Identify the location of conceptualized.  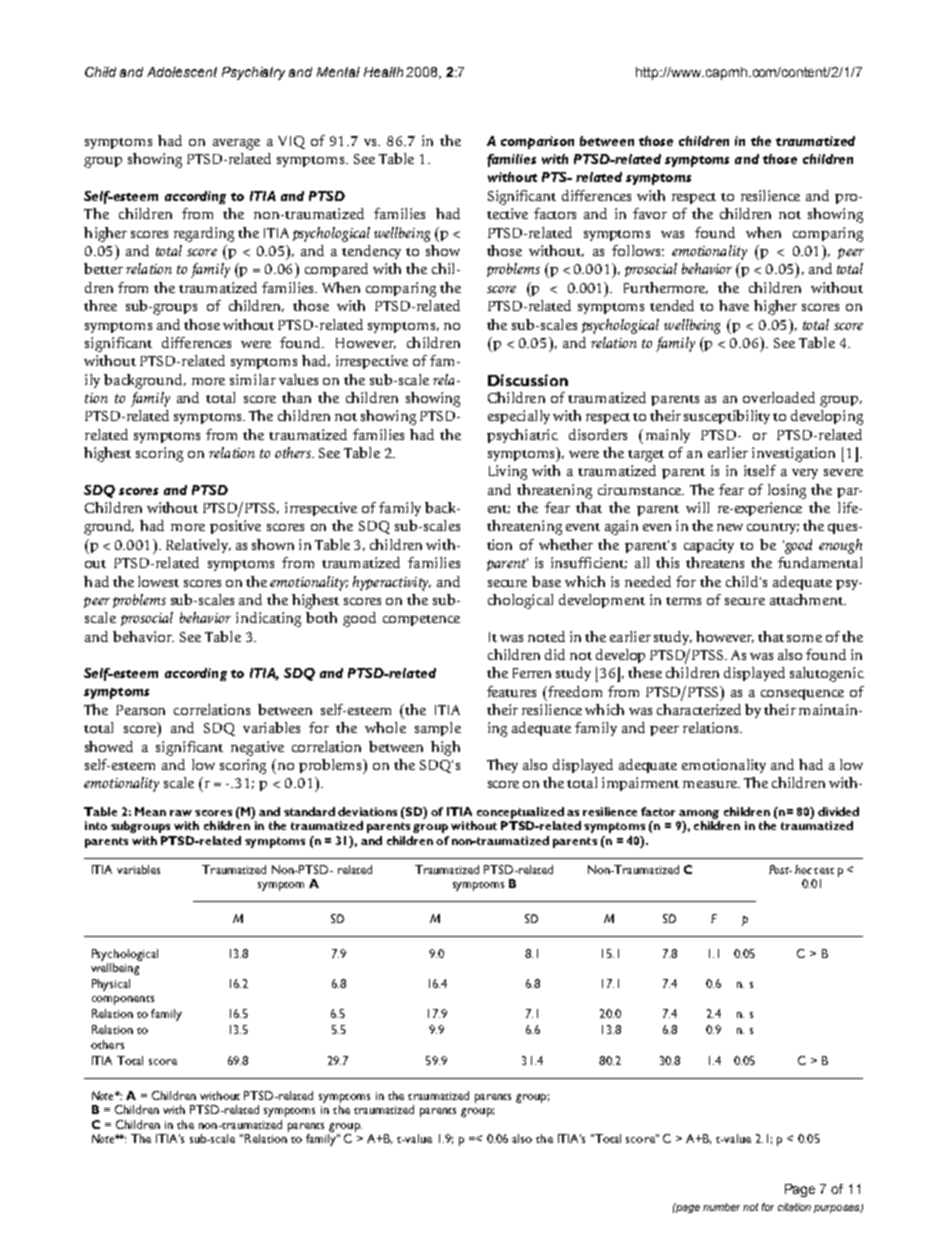
(520, 813).
